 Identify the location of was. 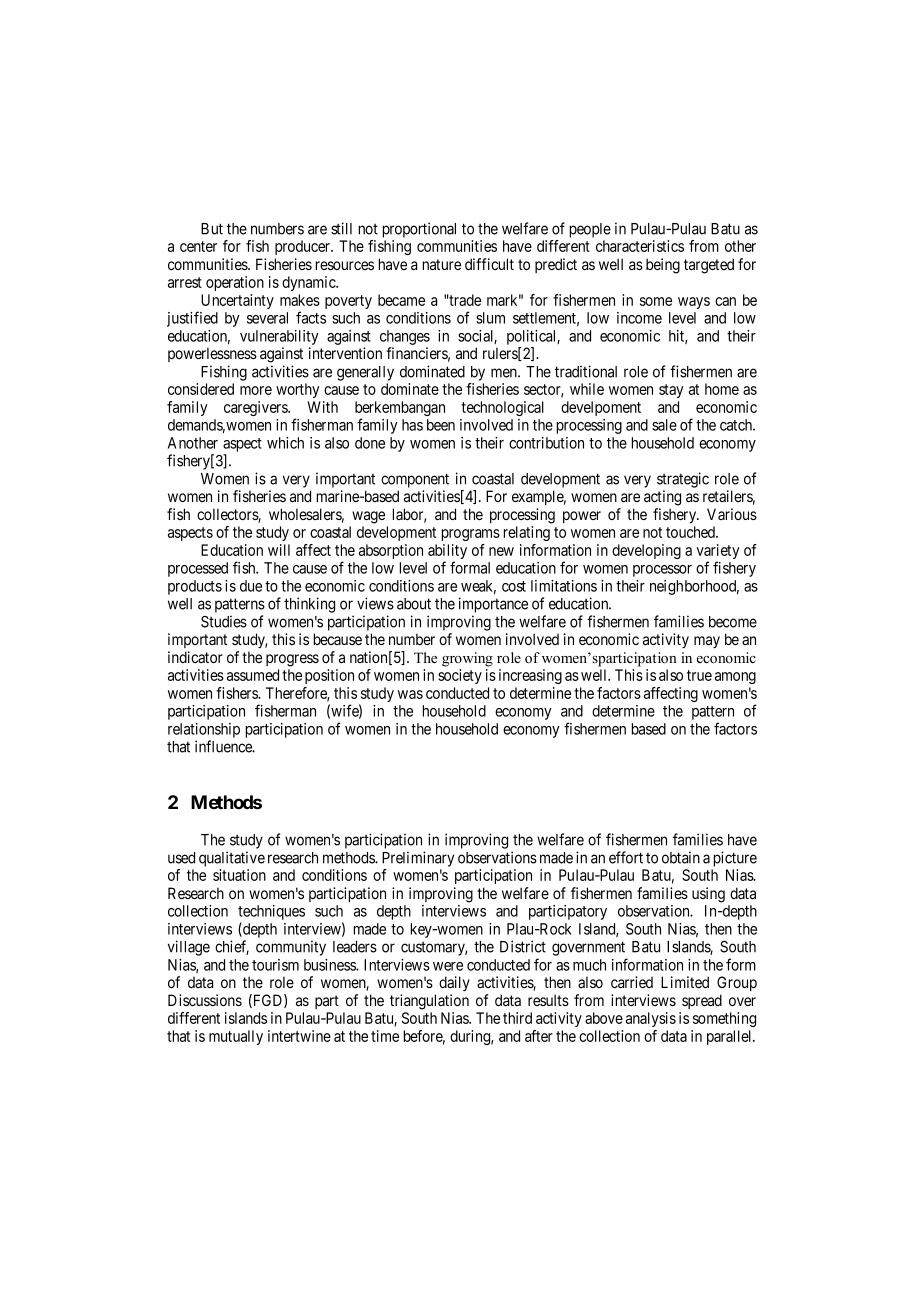
(410, 694).
